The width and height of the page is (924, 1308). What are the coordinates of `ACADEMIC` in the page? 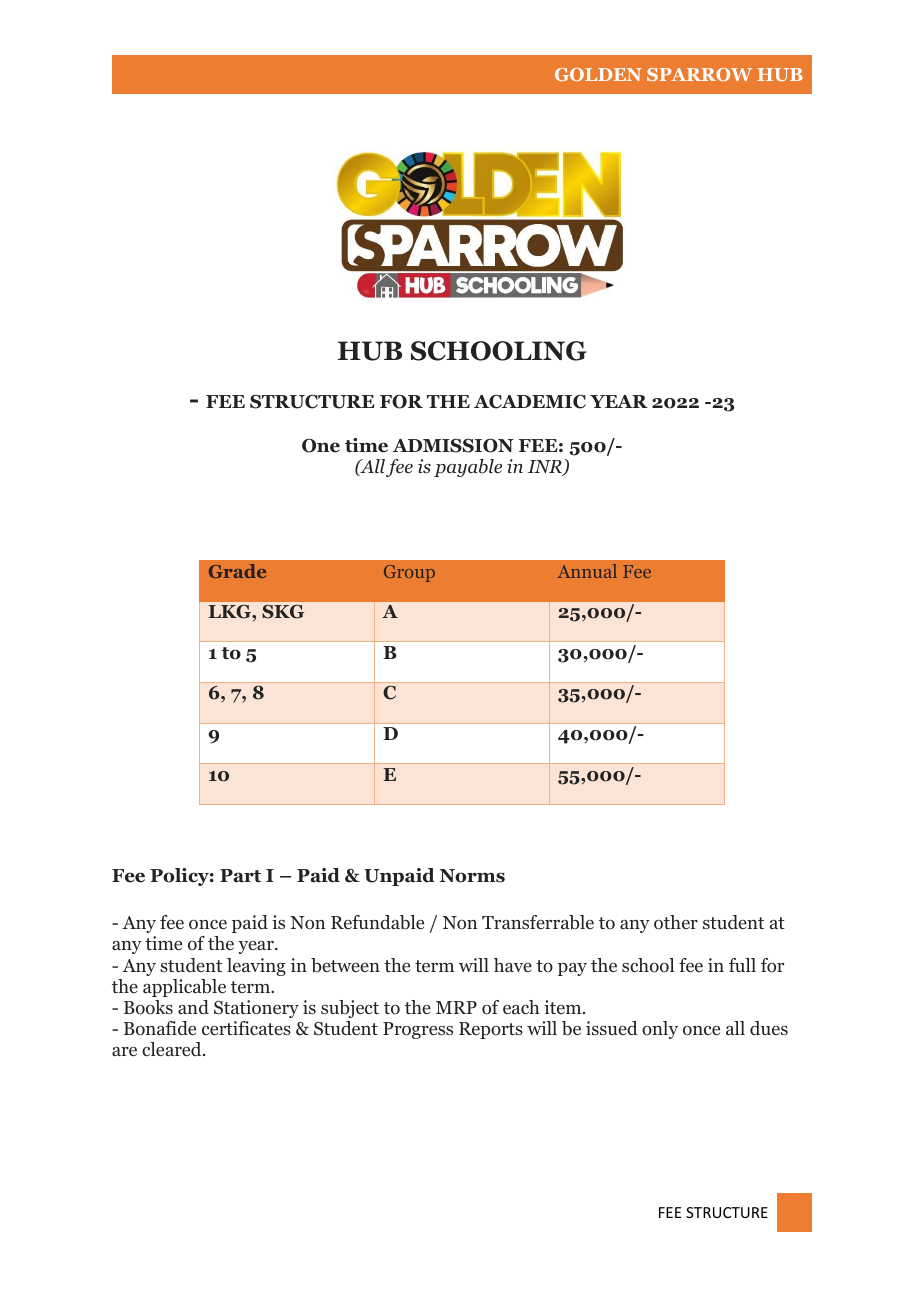 It's located at (530, 401).
